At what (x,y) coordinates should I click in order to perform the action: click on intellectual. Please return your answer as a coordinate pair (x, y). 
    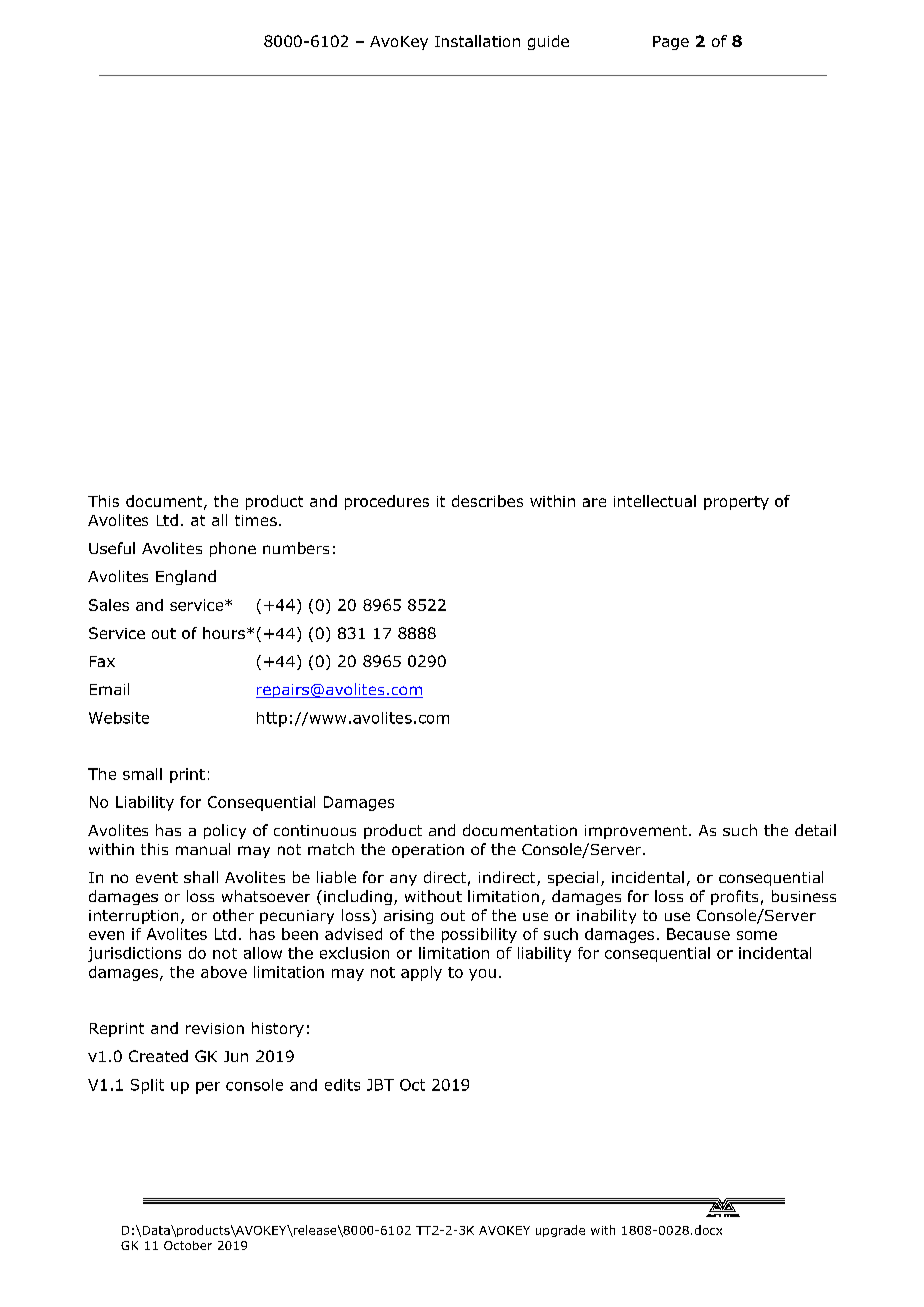
    Looking at the image, I should click on (655, 501).
